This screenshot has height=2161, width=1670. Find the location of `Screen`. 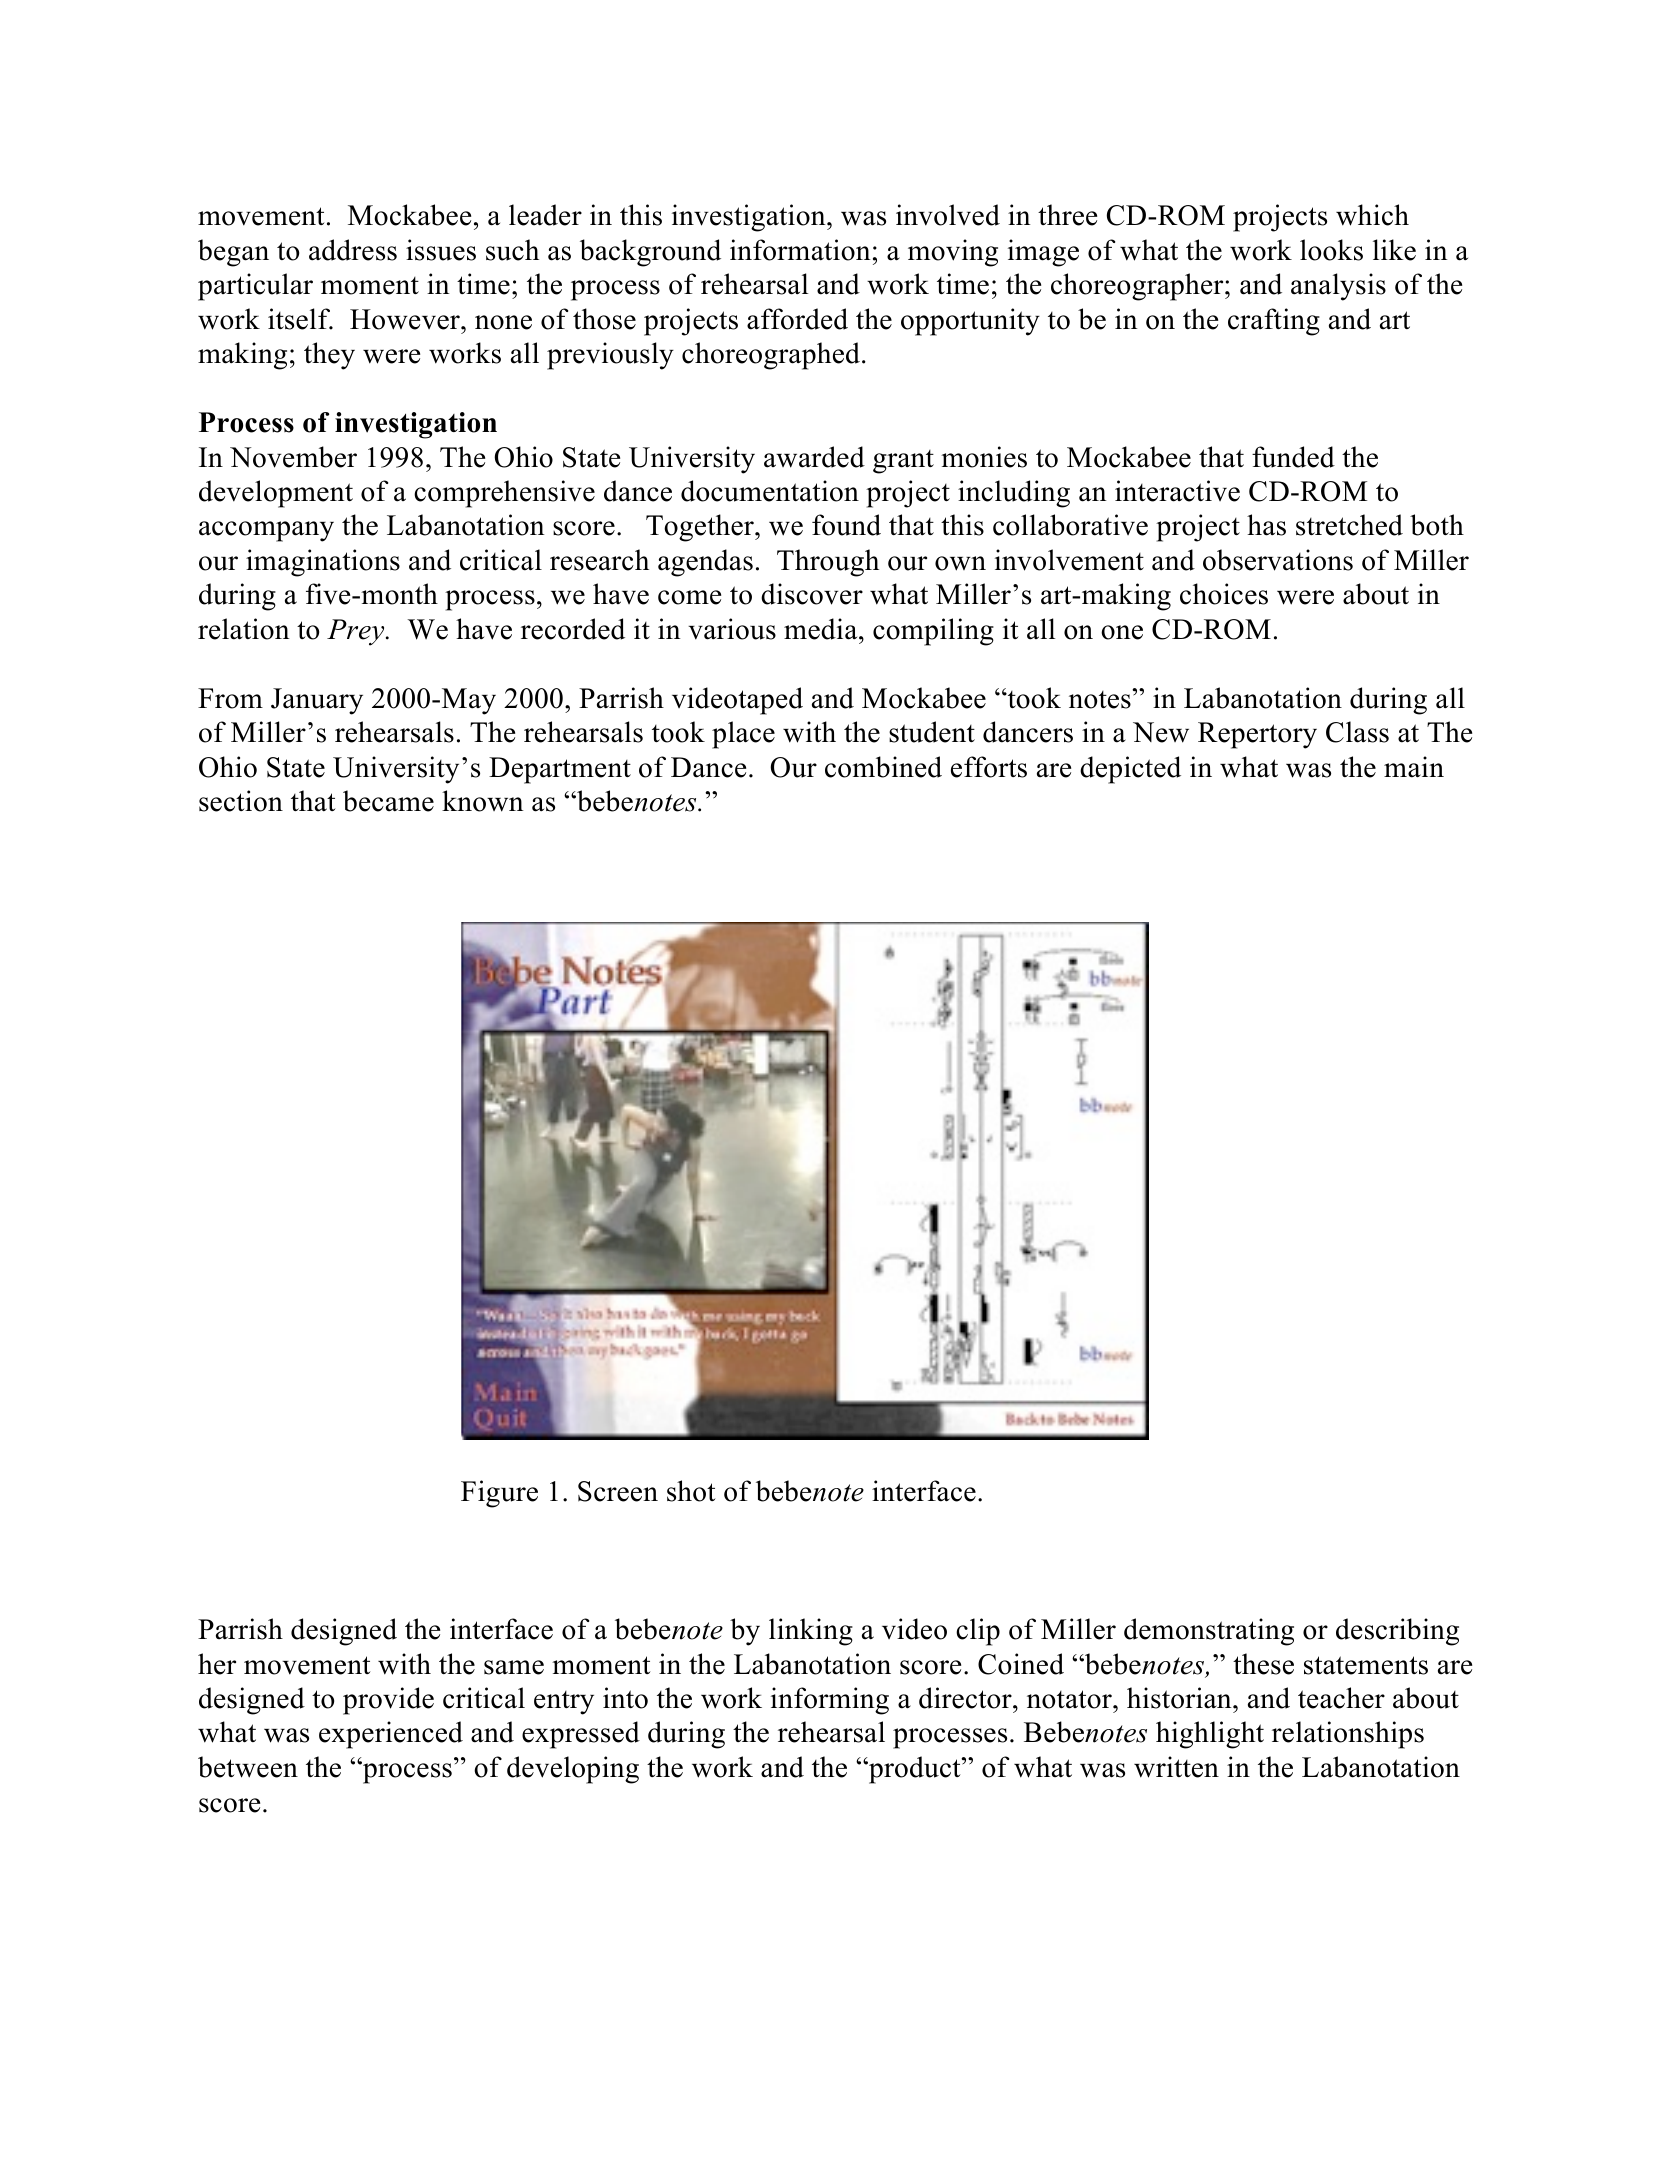

Screen is located at coordinates (618, 1491).
